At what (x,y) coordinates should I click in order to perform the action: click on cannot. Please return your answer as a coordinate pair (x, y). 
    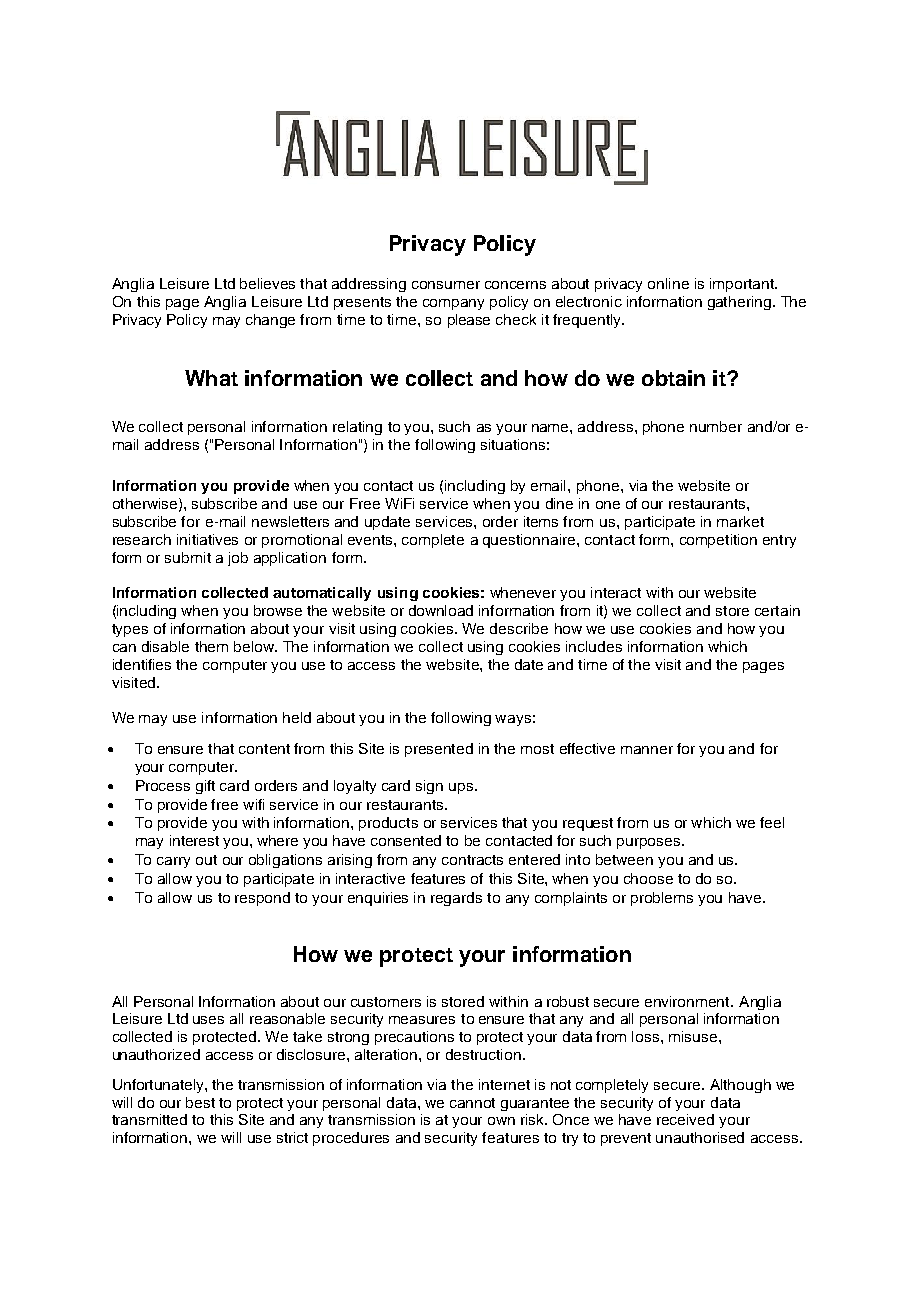
    Looking at the image, I should click on (472, 1103).
